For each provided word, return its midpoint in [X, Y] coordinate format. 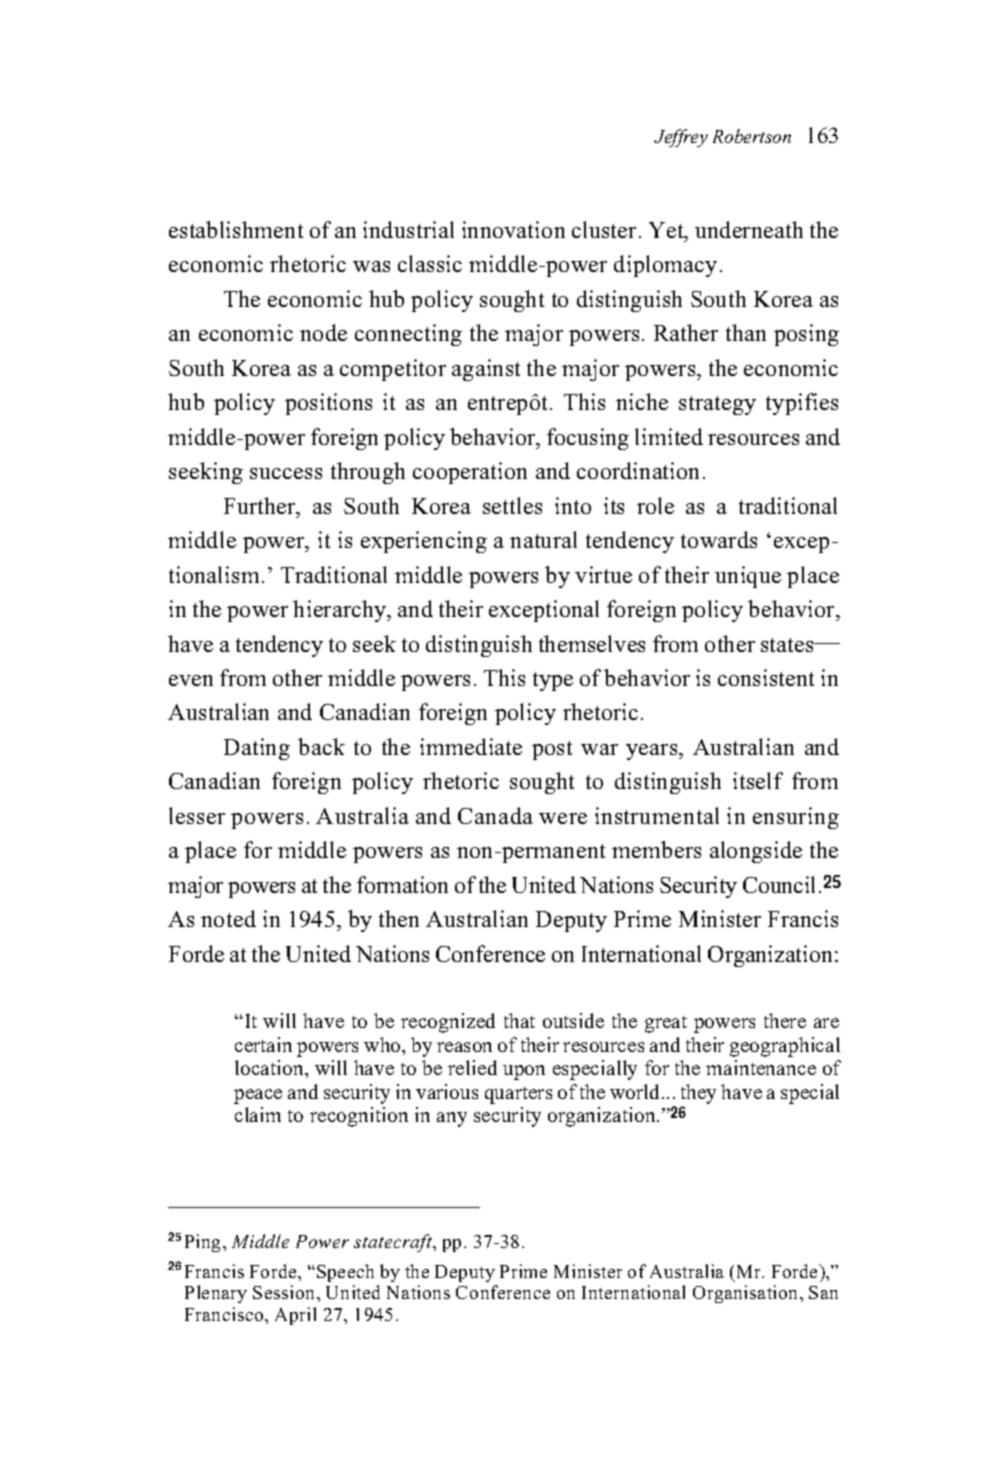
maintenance [761, 1067]
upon [524, 1072]
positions [328, 404]
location [270, 1067]
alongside [756, 852]
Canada [495, 815]
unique [748, 577]
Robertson [752, 136]
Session [285, 1292]
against [486, 370]
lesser [197, 815]
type [553, 681]
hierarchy [341, 611]
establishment [236, 229]
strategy [717, 405]
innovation [513, 229]
